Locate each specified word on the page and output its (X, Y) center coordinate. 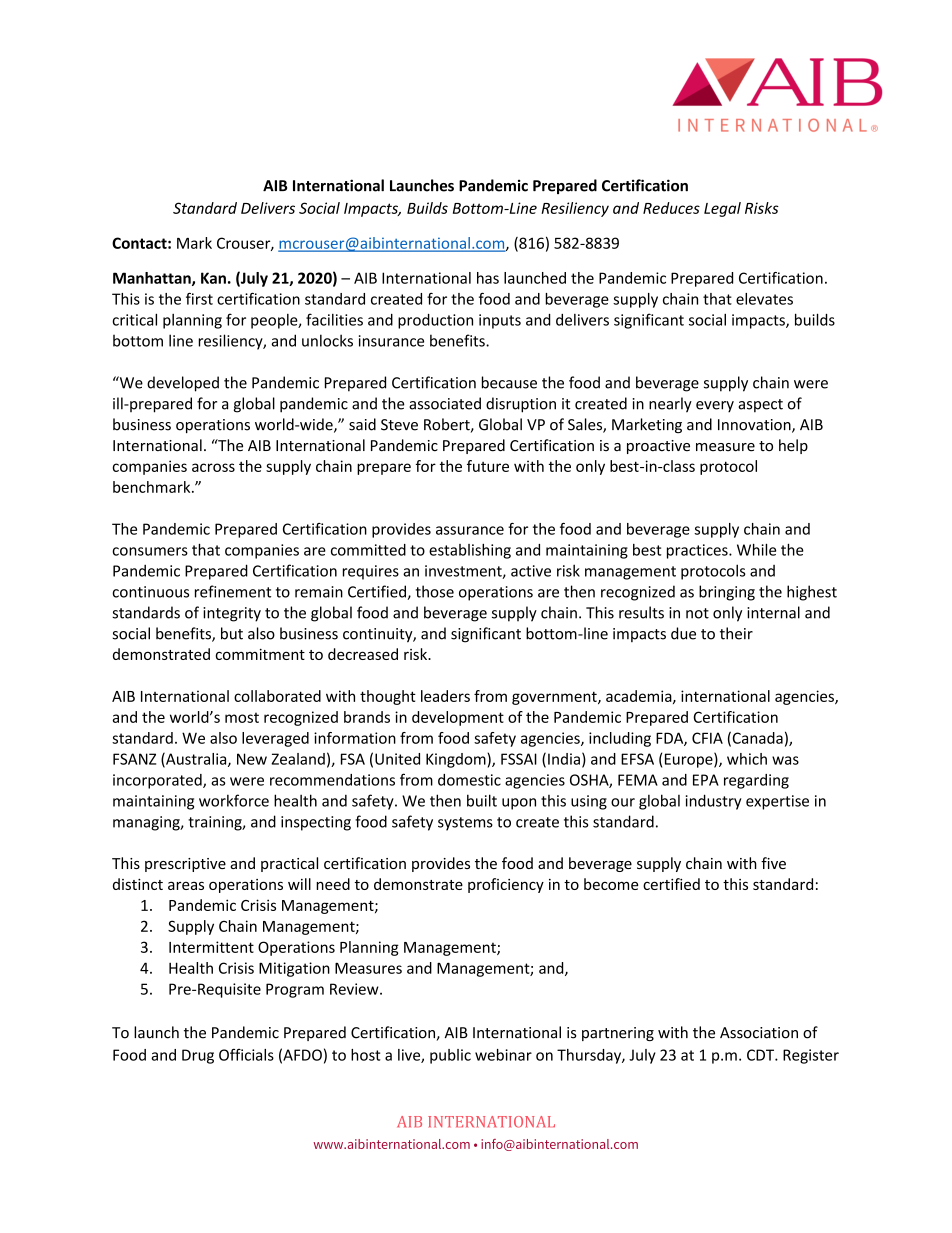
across (213, 467)
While (756, 549)
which (747, 759)
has (488, 278)
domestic (469, 780)
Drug (198, 1056)
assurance (470, 530)
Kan (213, 278)
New (252, 759)
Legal (722, 209)
